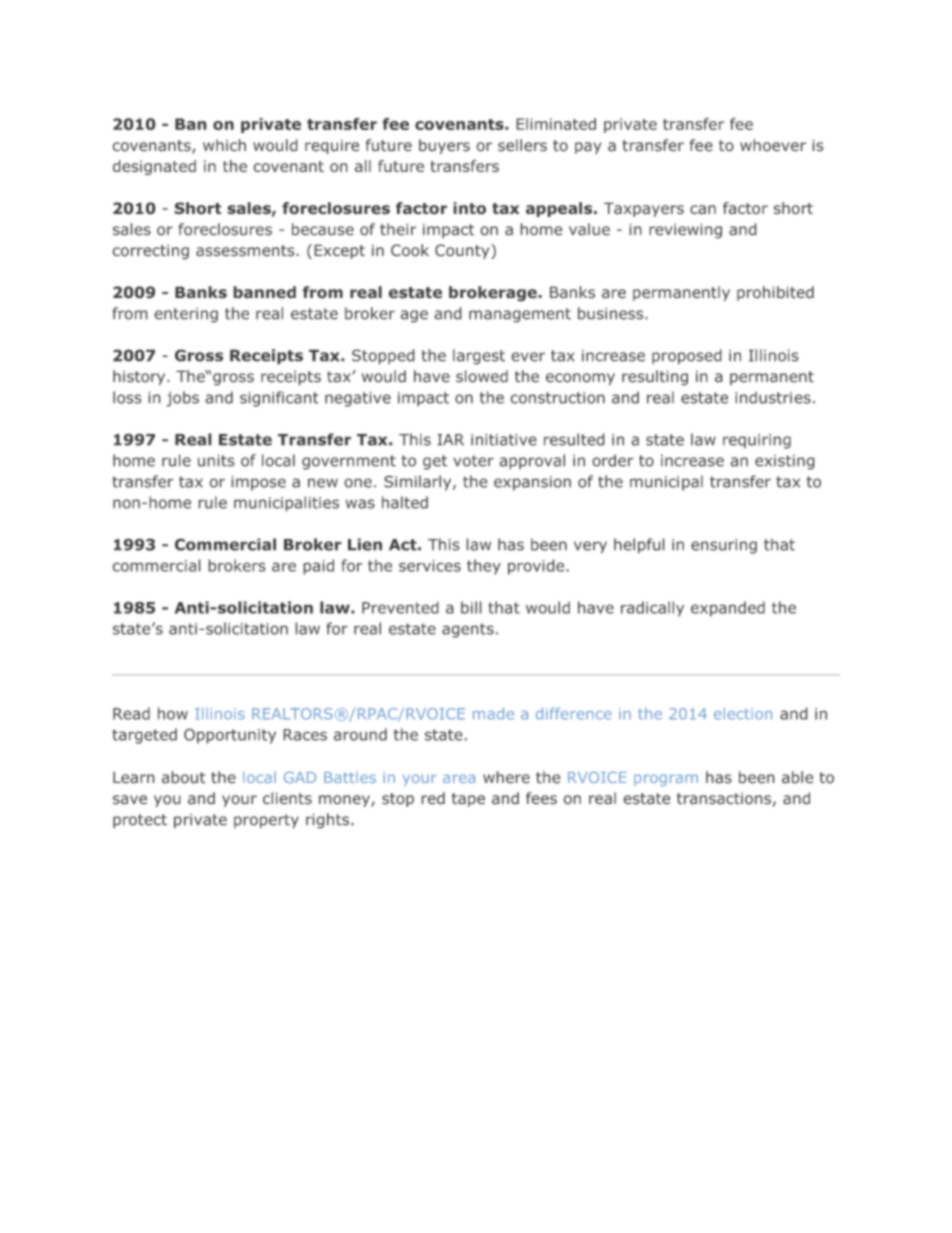 The height and width of the image is (1233, 952). What do you see at coordinates (224, 145) in the image?
I see `which` at bounding box center [224, 145].
